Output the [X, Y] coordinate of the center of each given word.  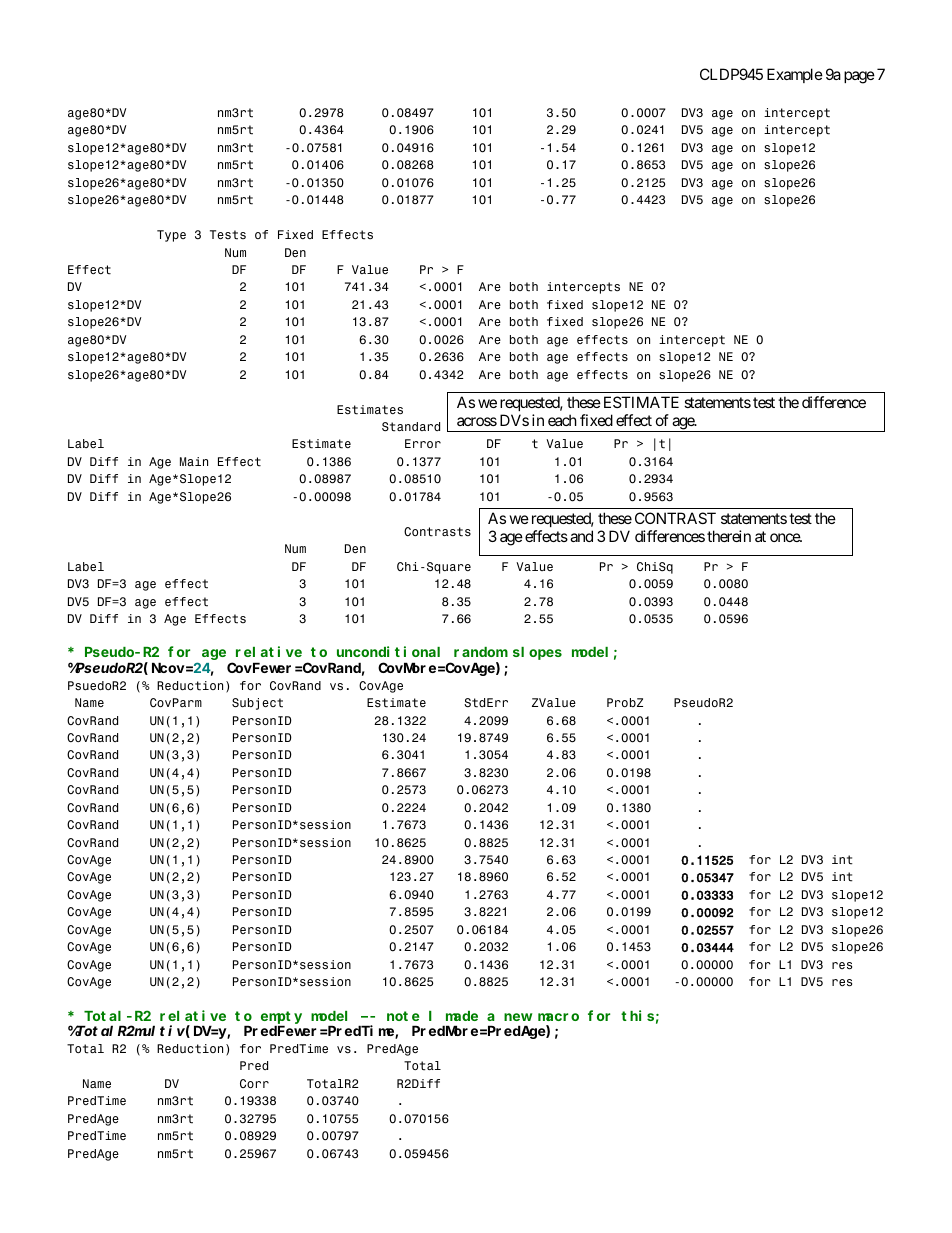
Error [423, 443]
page [859, 77]
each [562, 420]
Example [795, 75]
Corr [254, 1083]
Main [194, 461]
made [462, 1016]
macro [558, 1017]
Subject [257, 704]
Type [171, 236]
